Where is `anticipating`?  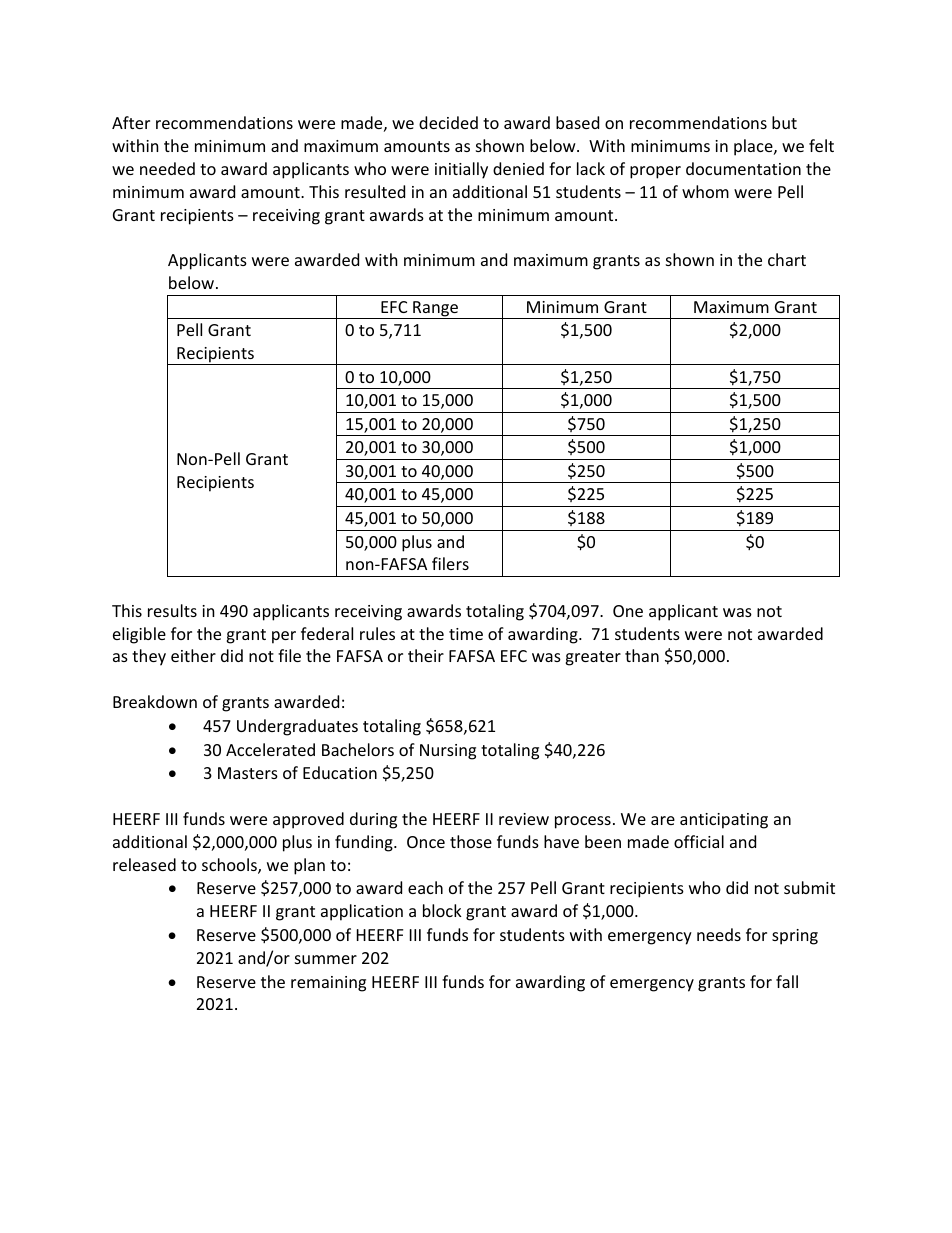
anticipating is located at coordinates (724, 821).
